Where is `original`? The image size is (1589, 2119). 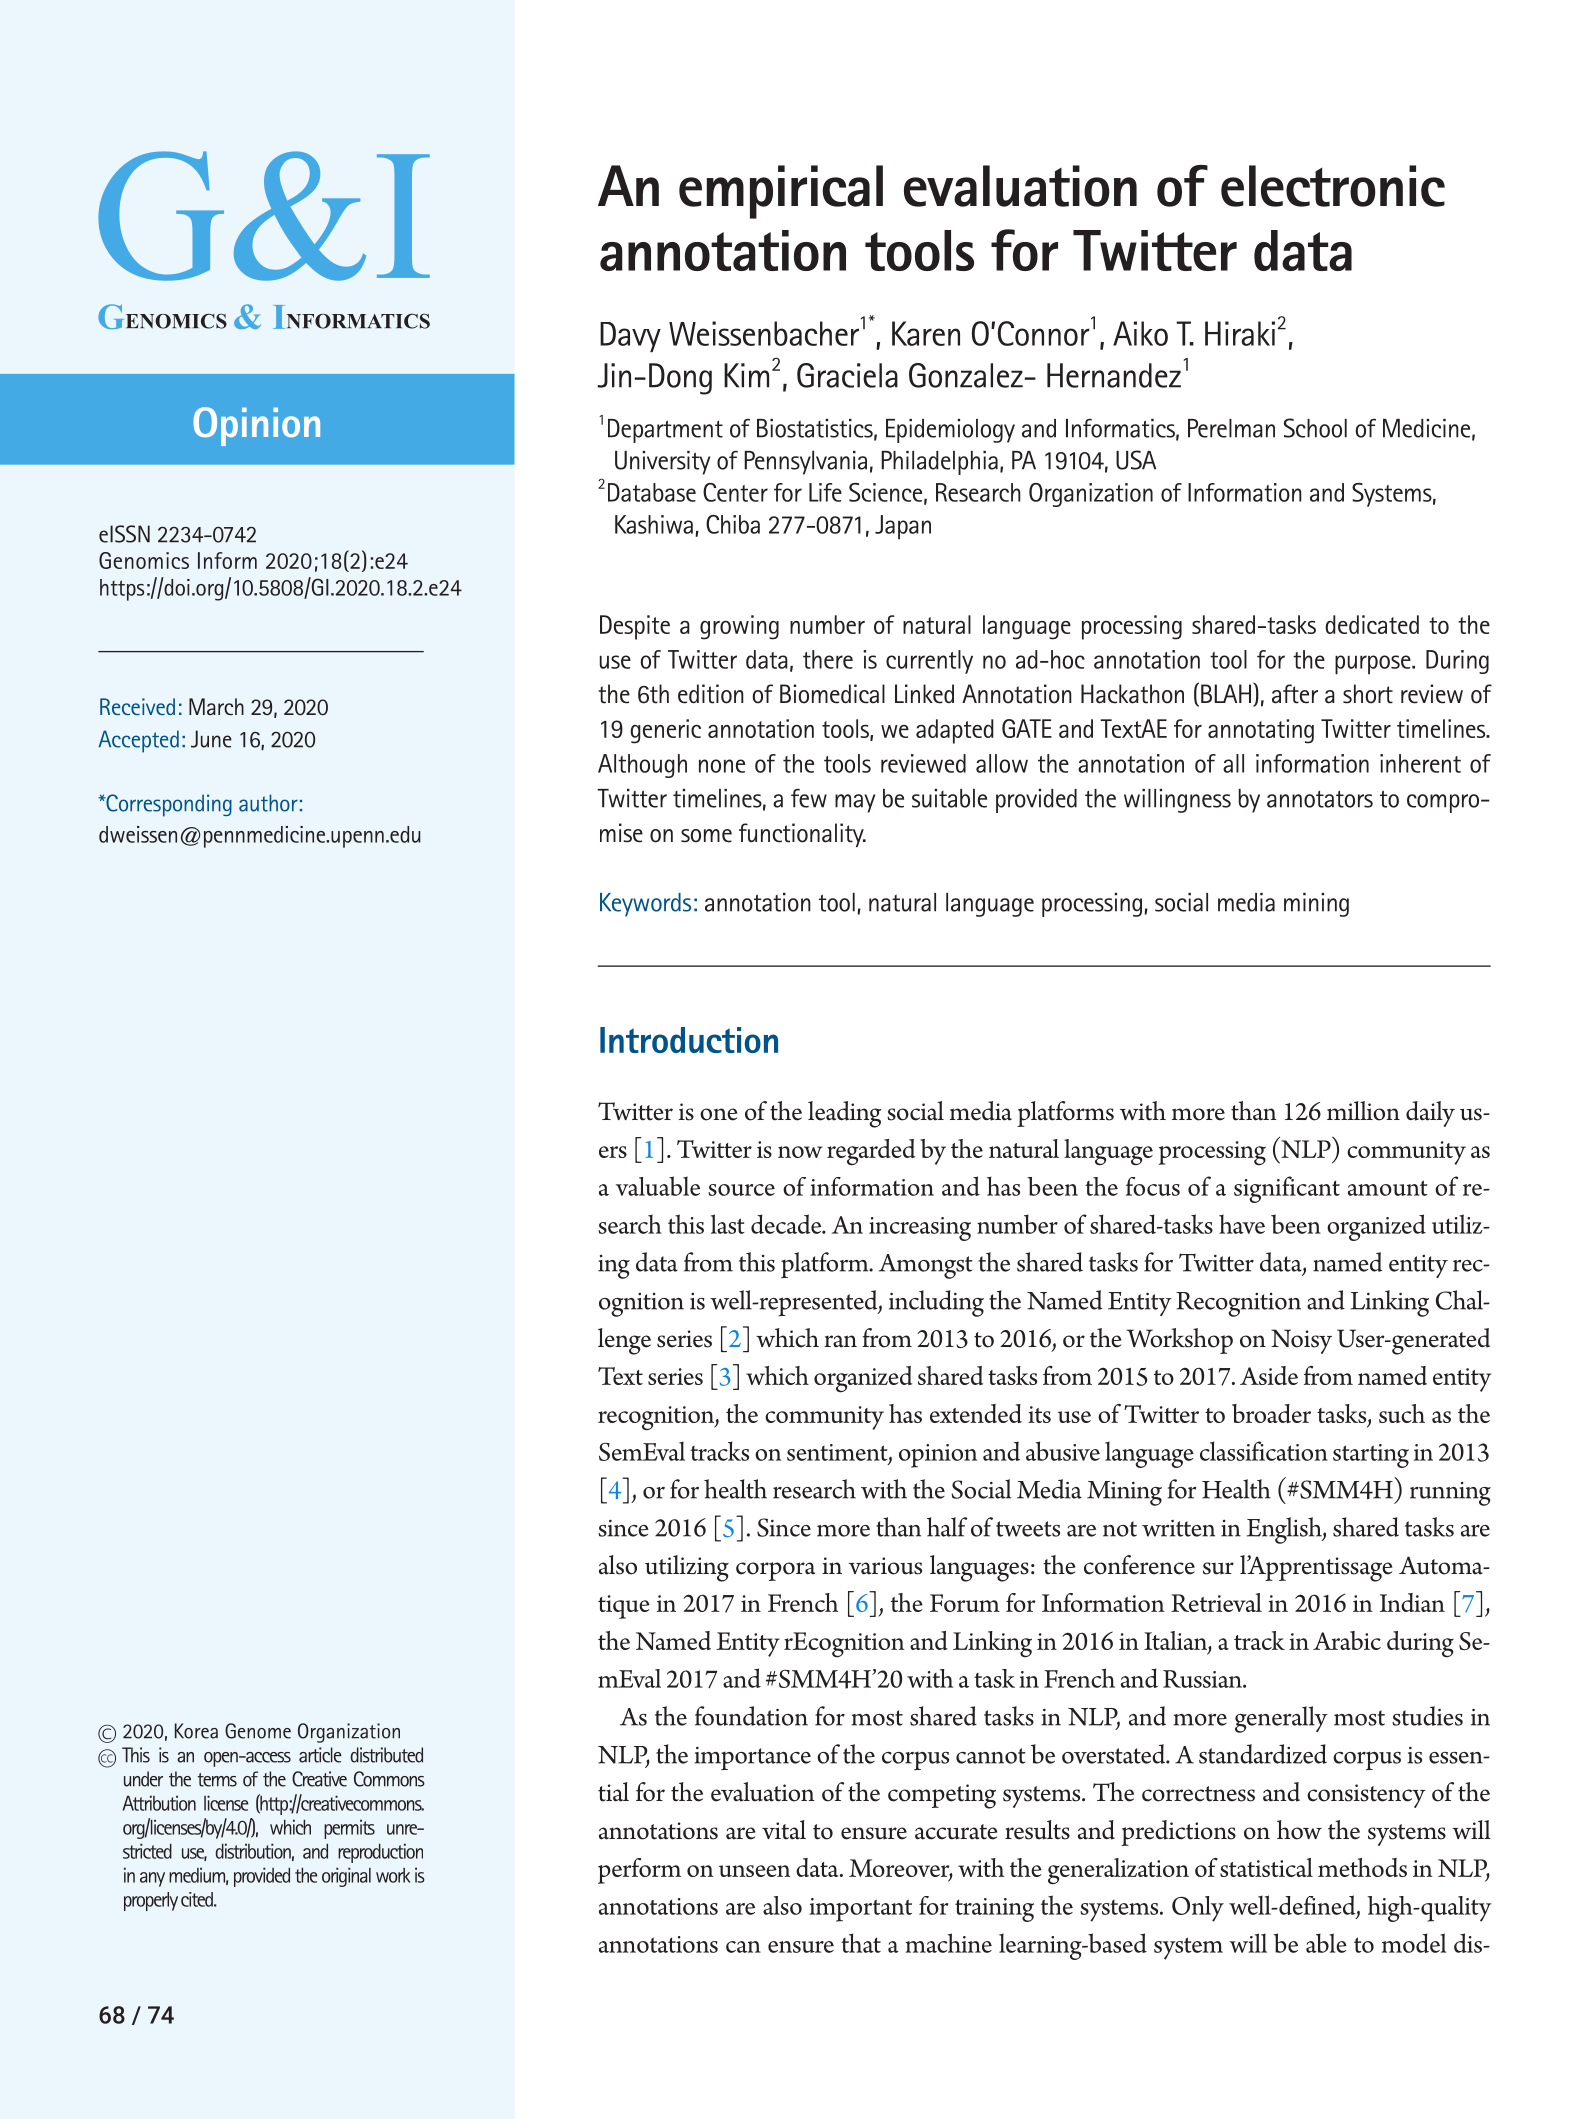 original is located at coordinates (346, 1877).
